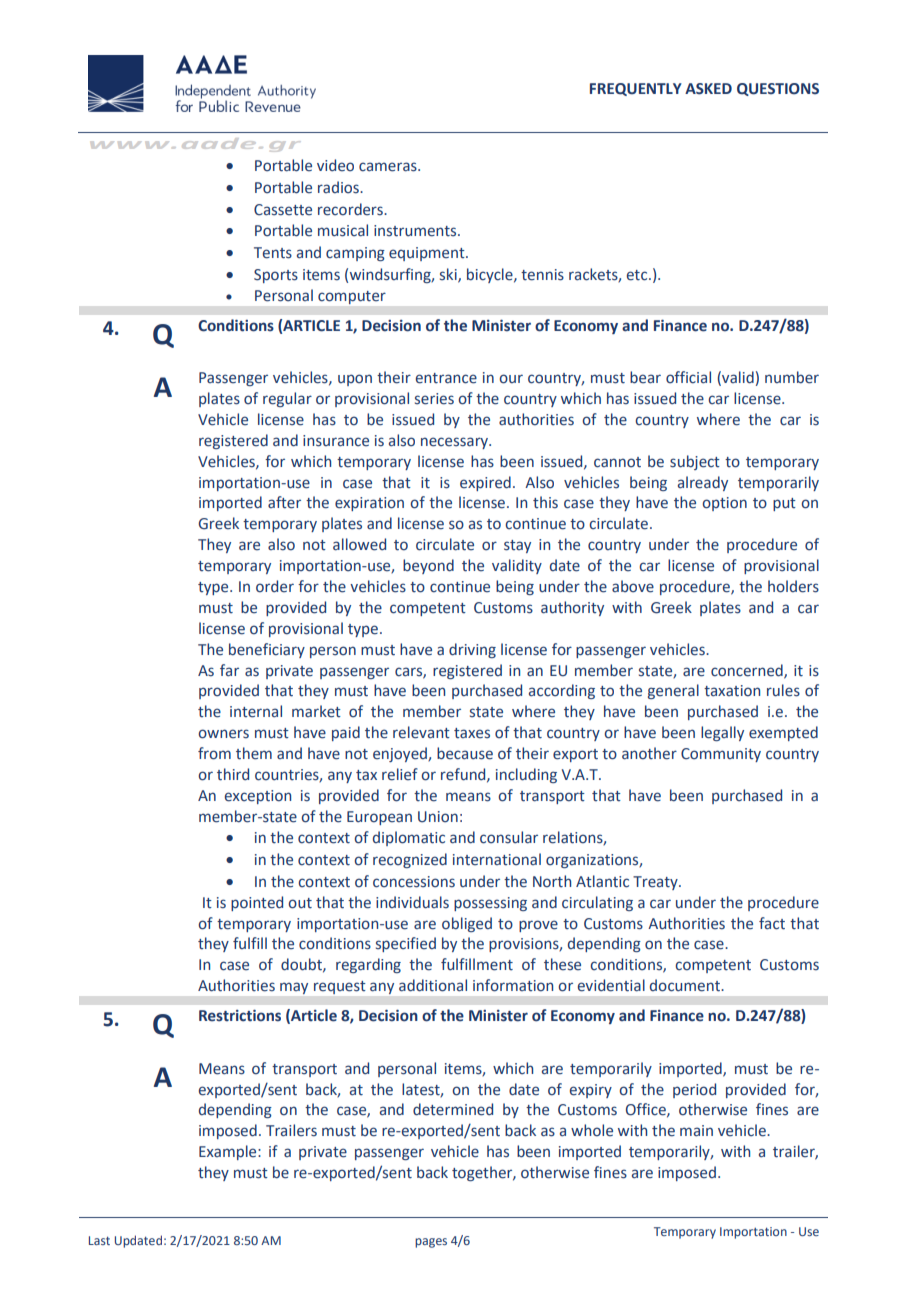  What do you see at coordinates (472, 650) in the screenshot?
I see `driving` at bounding box center [472, 650].
